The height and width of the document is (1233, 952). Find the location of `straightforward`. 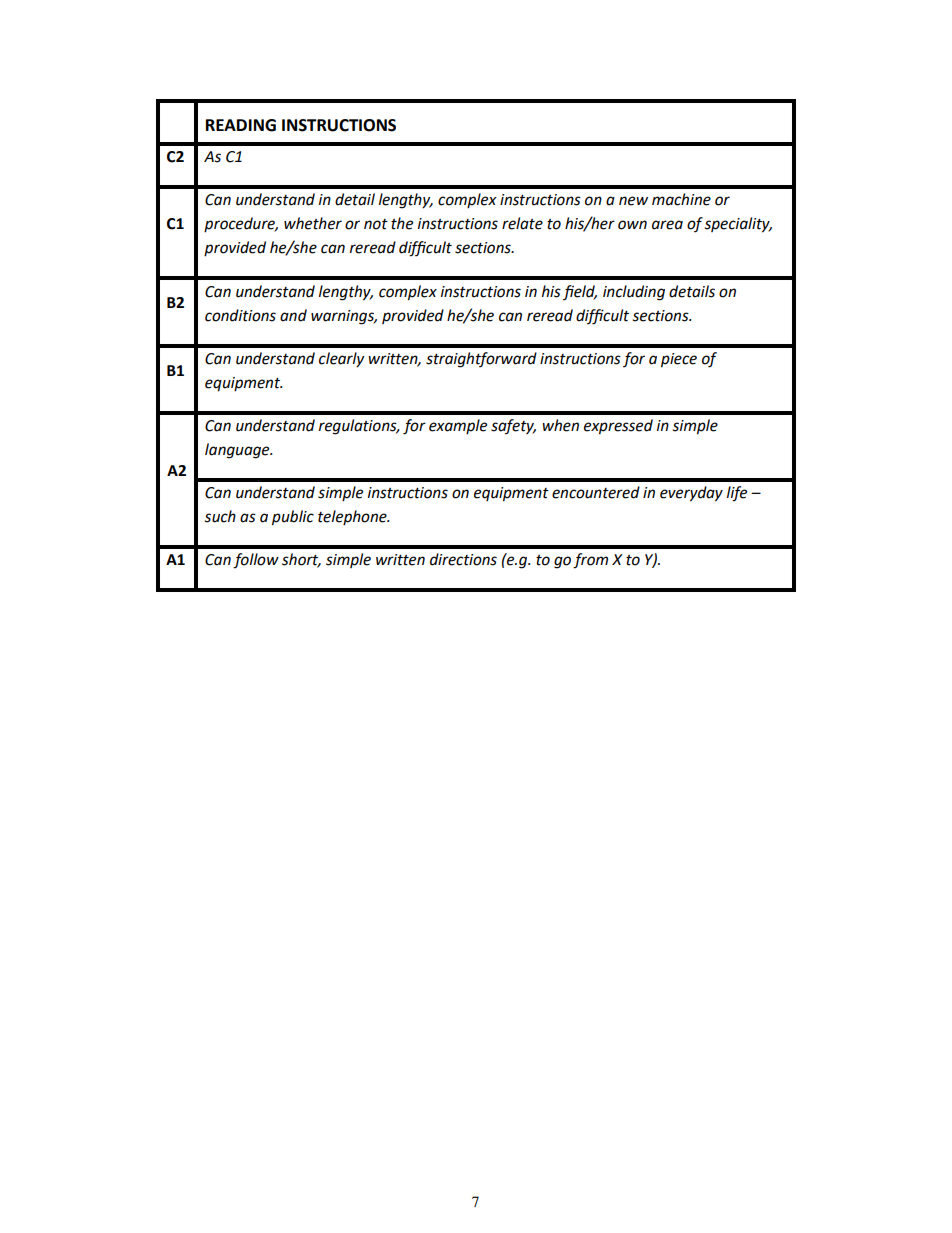

straightforward is located at coordinates (481, 360).
